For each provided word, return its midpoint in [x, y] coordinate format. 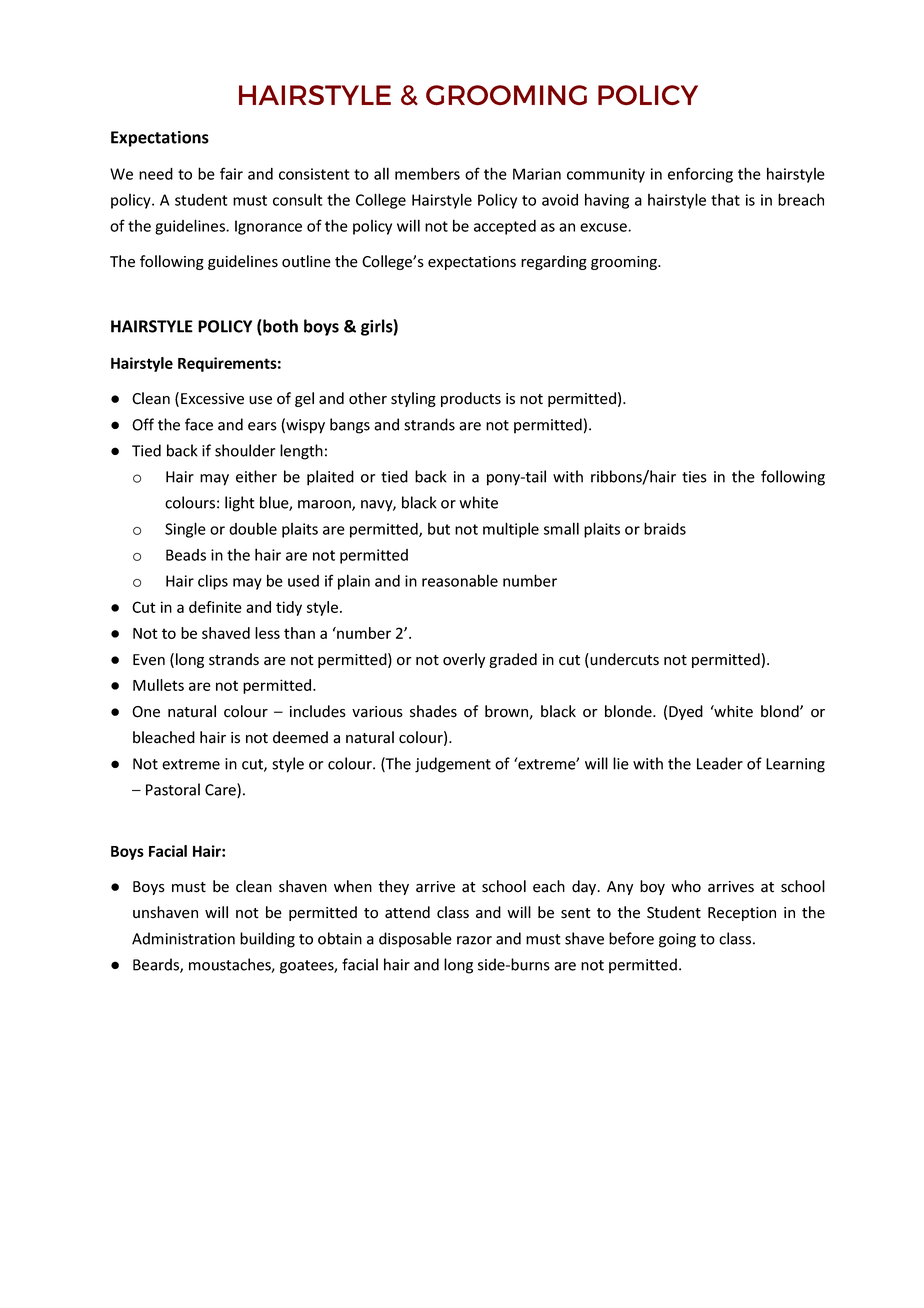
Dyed [686, 712]
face [199, 424]
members [427, 173]
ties [694, 477]
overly [464, 660]
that [725, 199]
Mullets [158, 685]
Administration [183, 938]
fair [231, 173]
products [471, 399]
